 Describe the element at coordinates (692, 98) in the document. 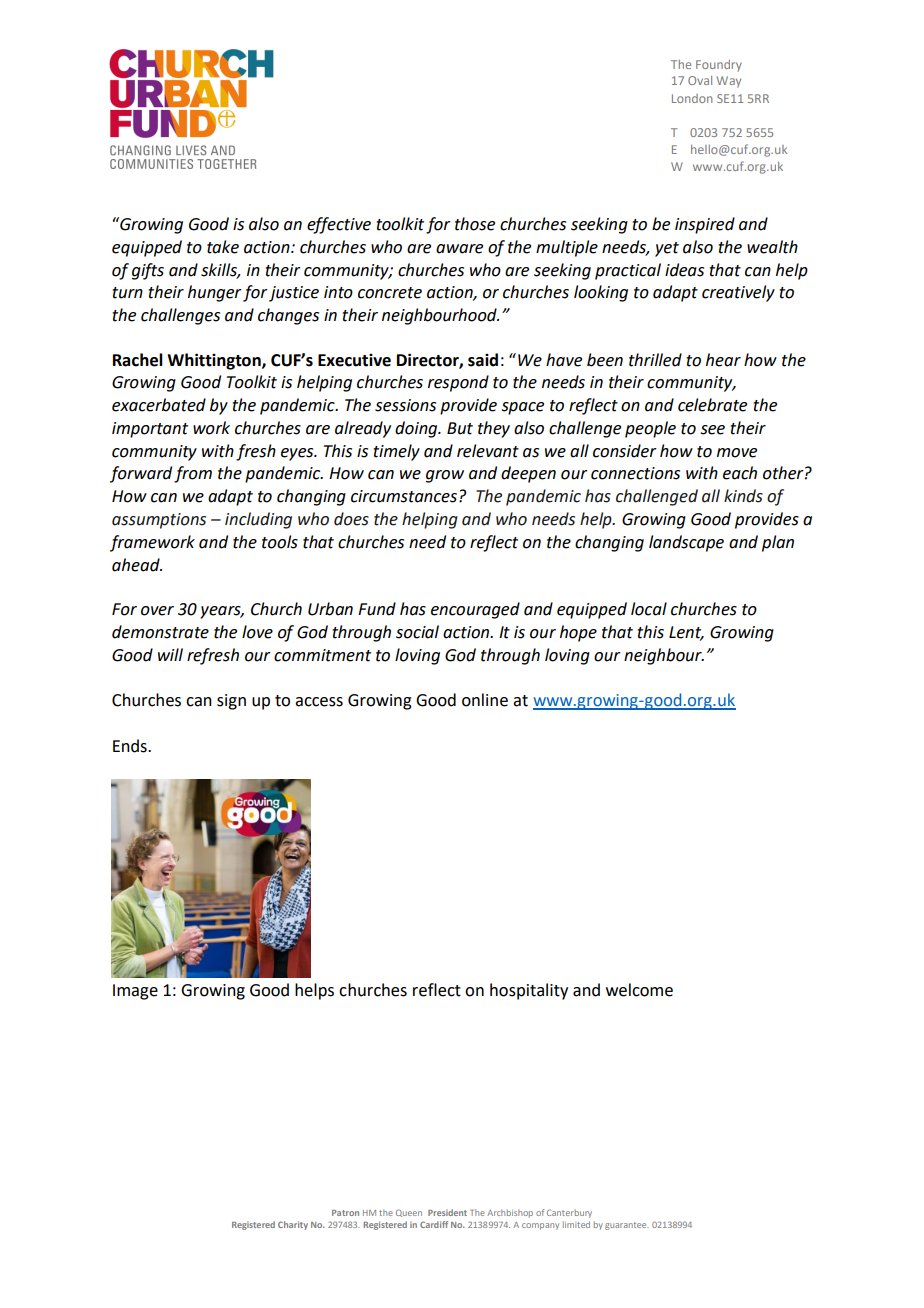

I see `London` at that location.
